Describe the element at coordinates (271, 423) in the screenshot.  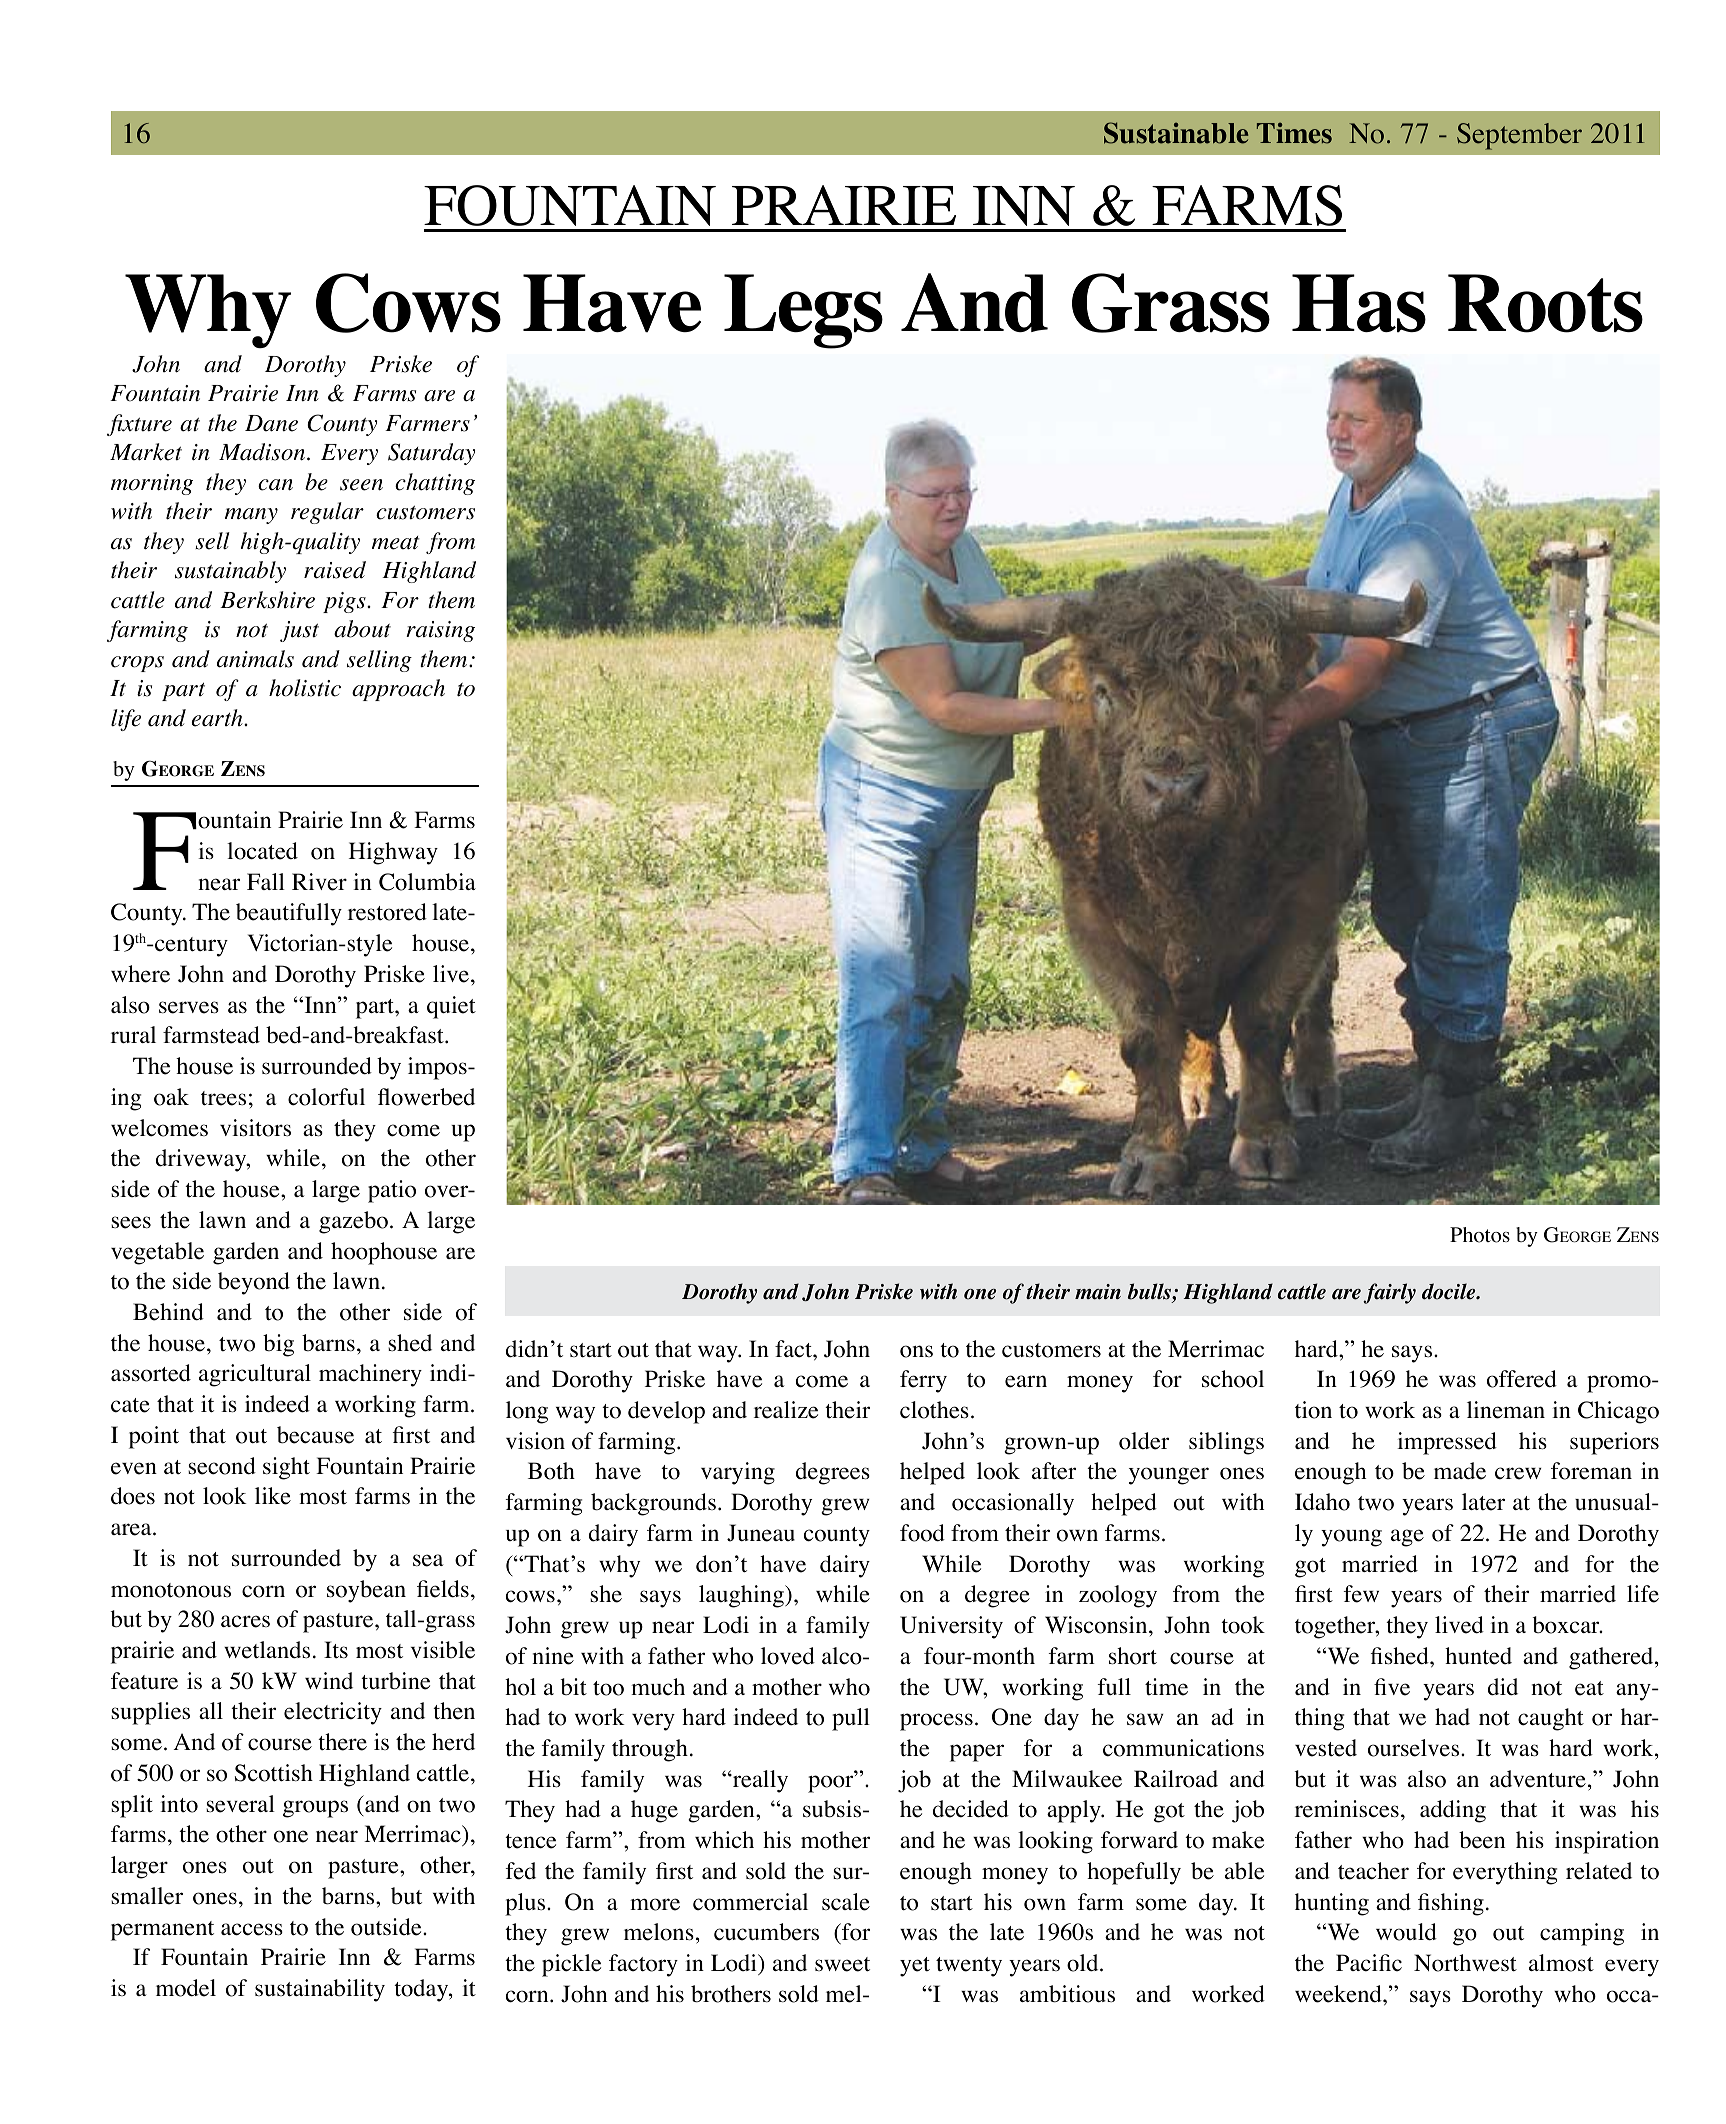
I see `Dane` at that location.
